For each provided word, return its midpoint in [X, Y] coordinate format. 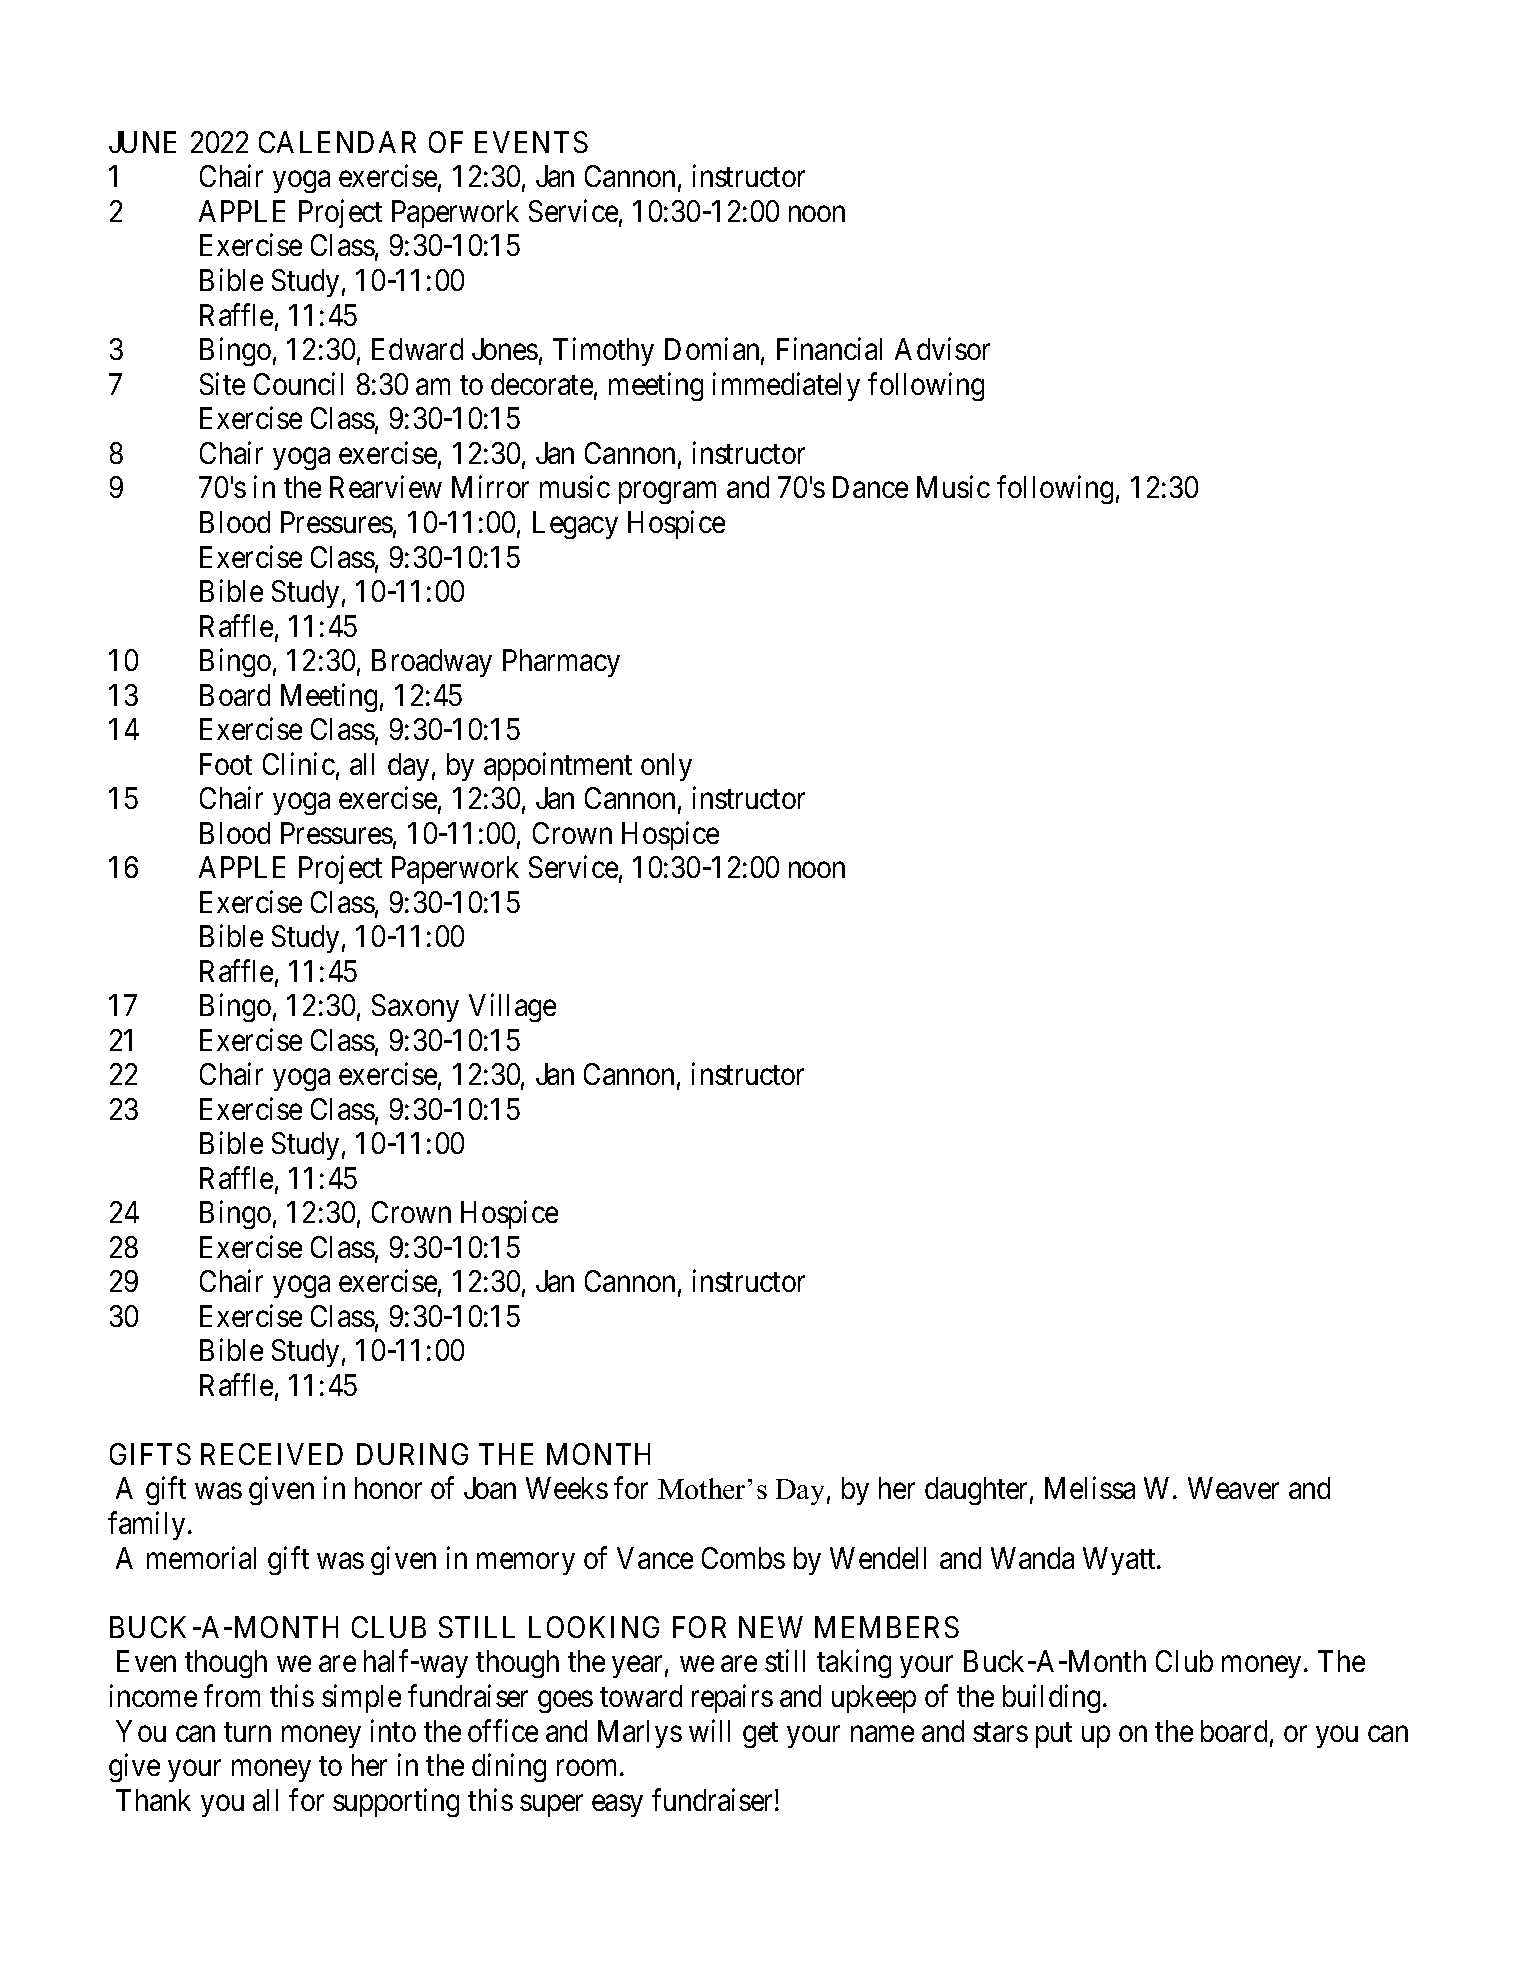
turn [247, 1732]
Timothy [603, 352]
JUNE [142, 142]
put [1054, 1735]
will [709, 1730]
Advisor [942, 349]
